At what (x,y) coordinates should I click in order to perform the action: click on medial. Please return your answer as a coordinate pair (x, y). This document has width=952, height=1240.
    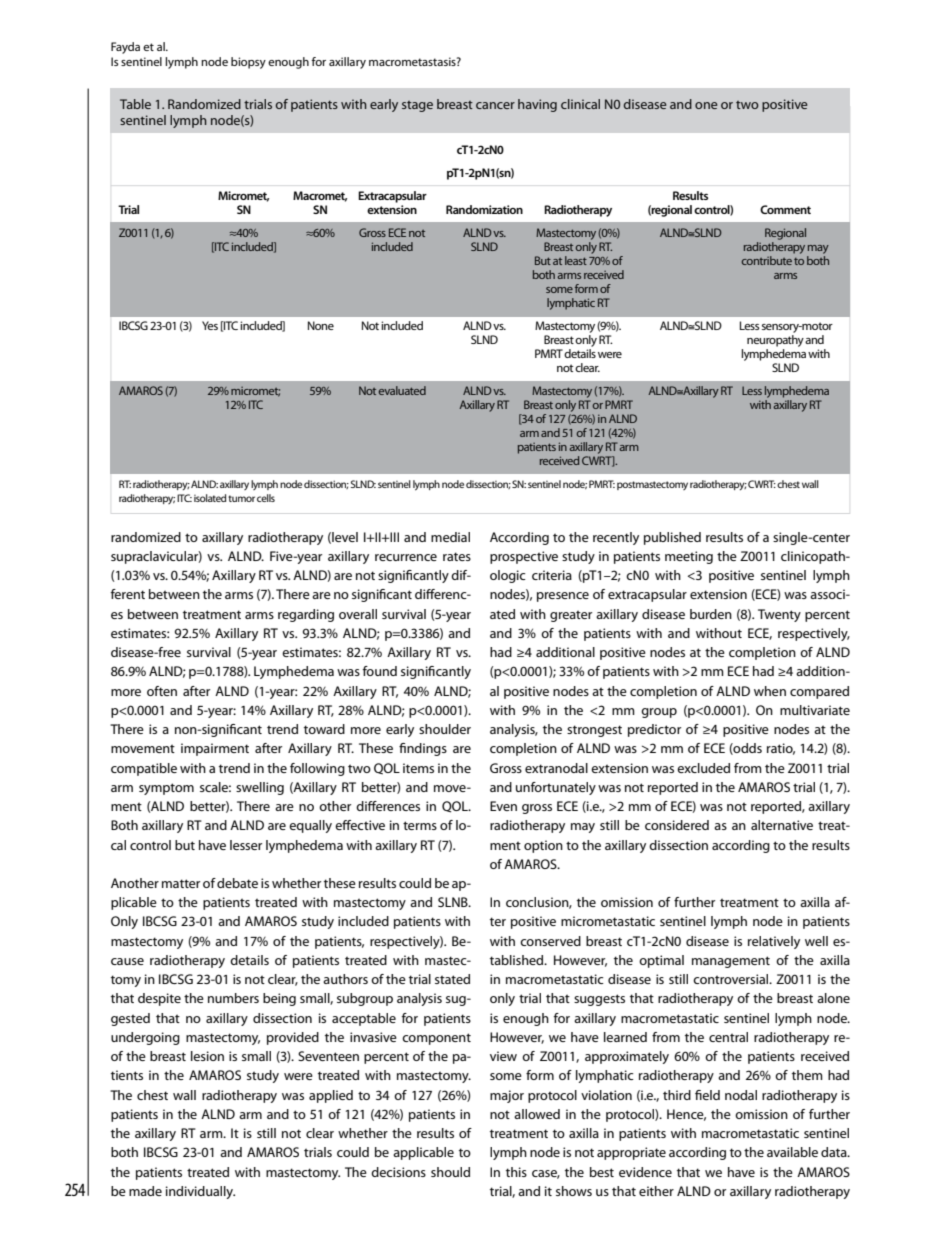
    Looking at the image, I should click on (450, 537).
